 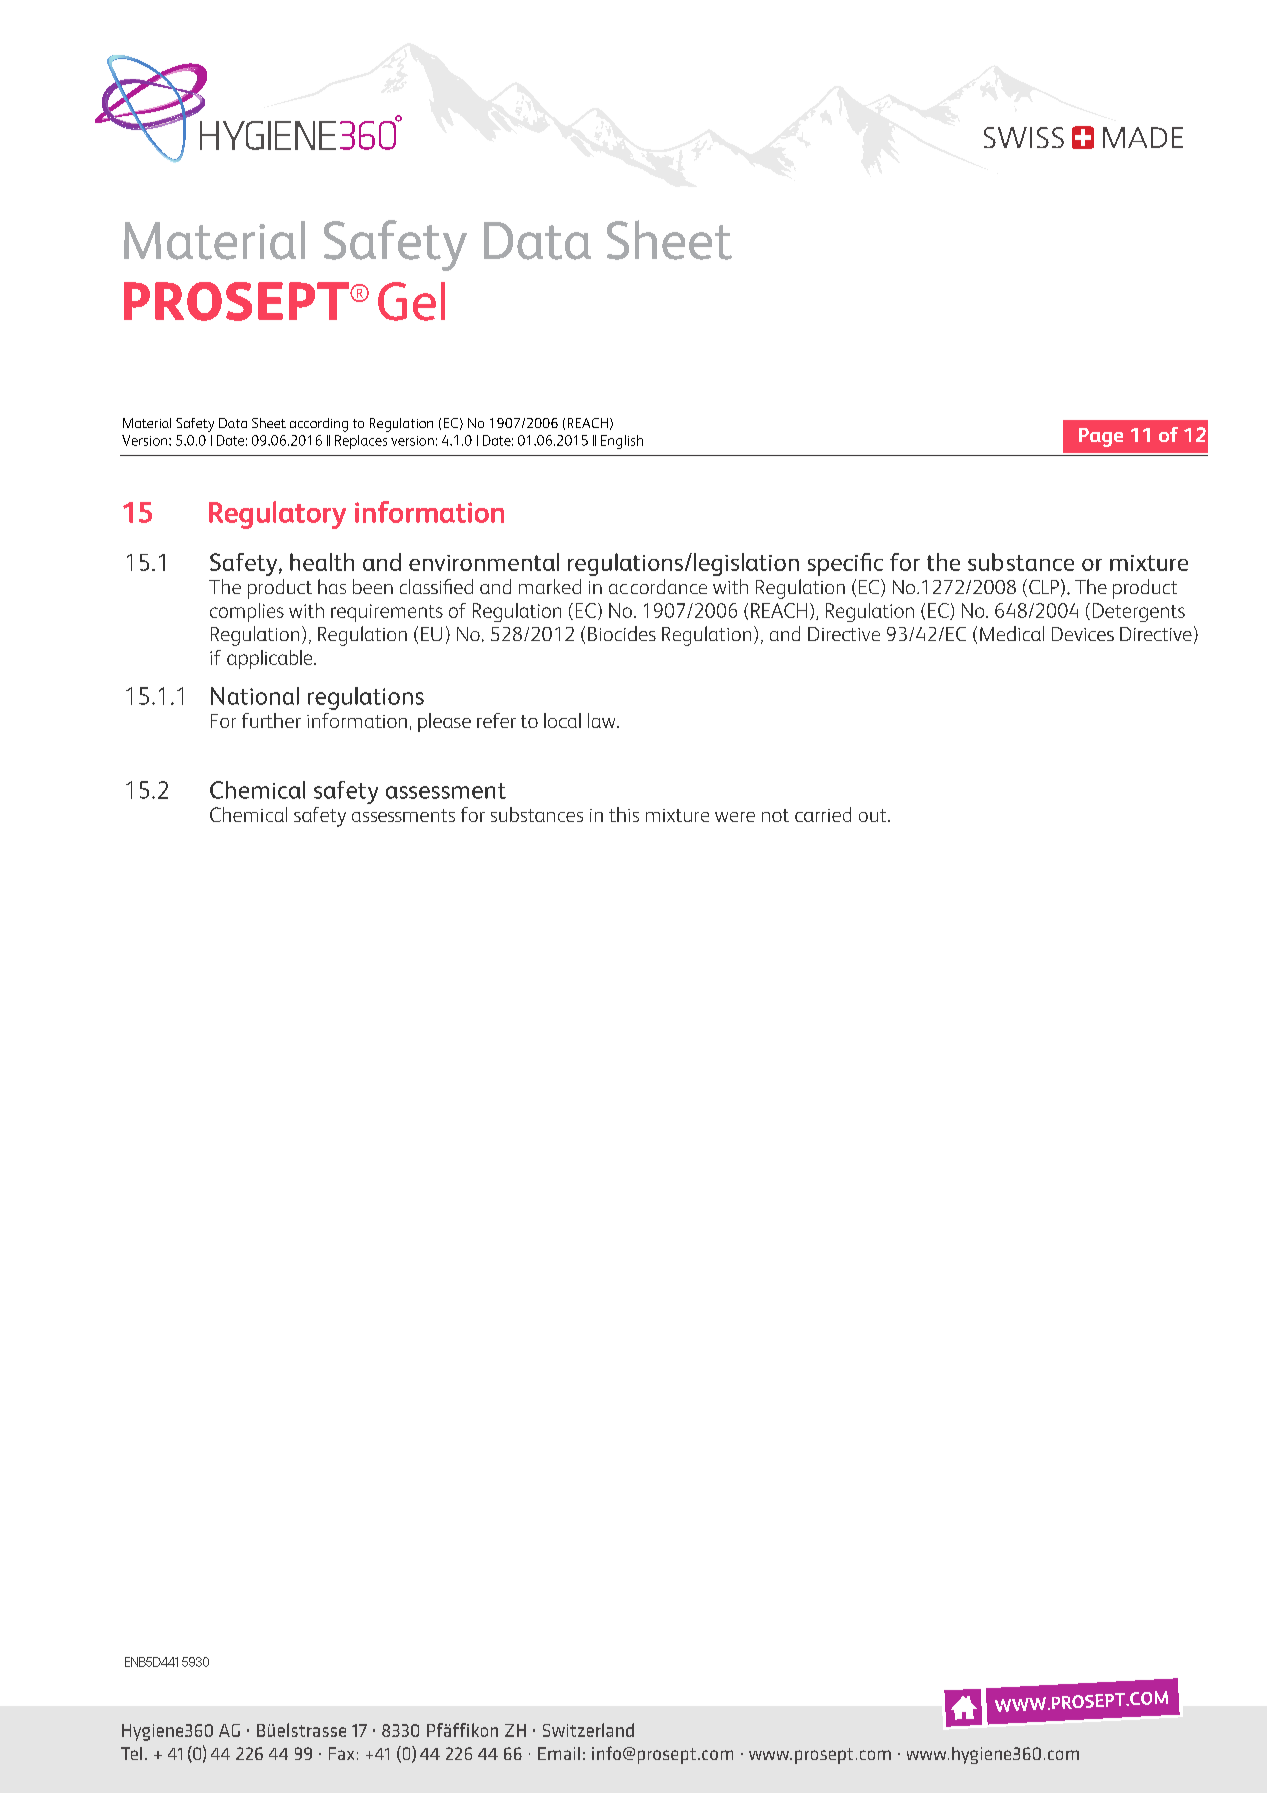 What do you see at coordinates (1101, 437) in the screenshot?
I see `Page` at bounding box center [1101, 437].
